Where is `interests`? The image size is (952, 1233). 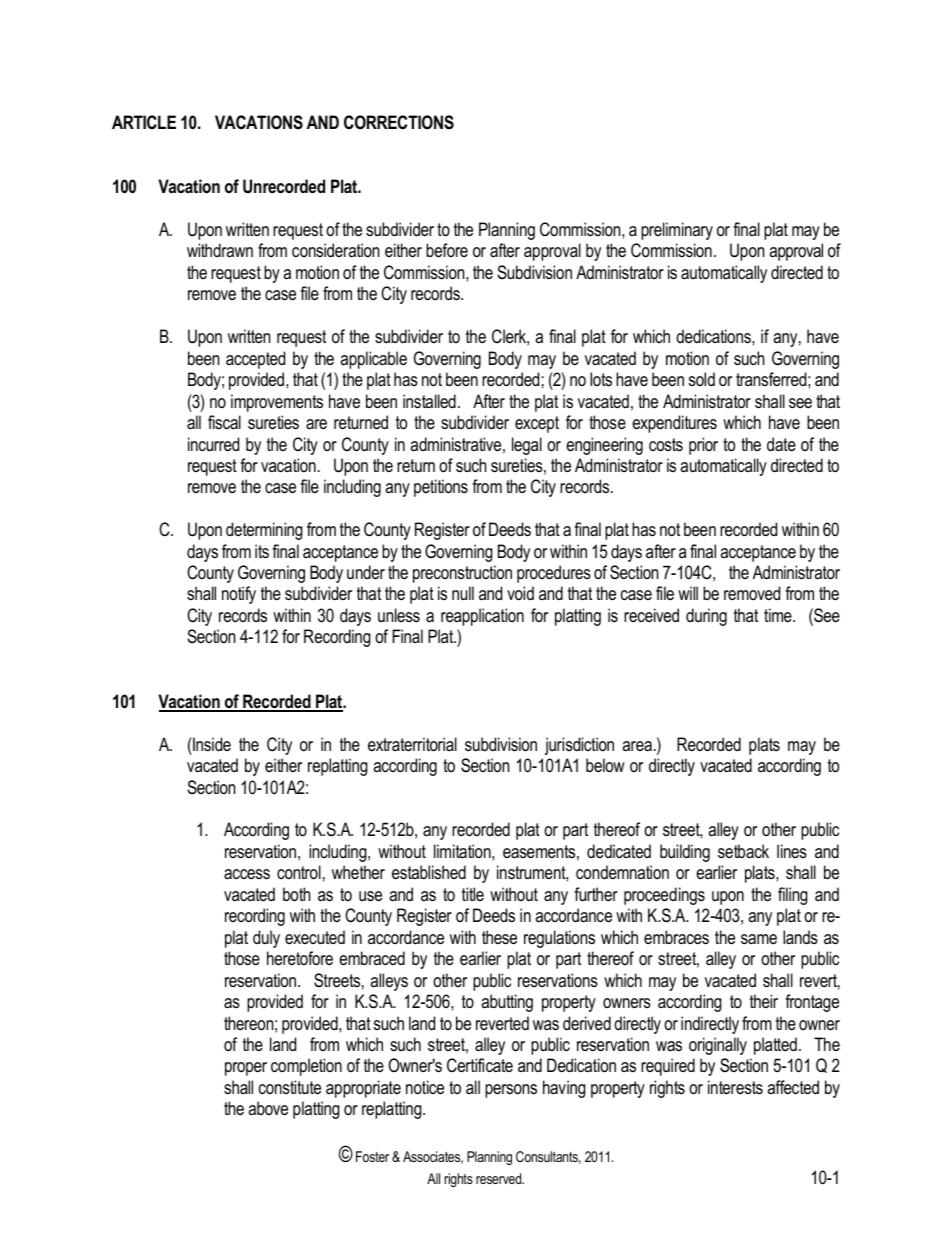
interests is located at coordinates (735, 1087).
